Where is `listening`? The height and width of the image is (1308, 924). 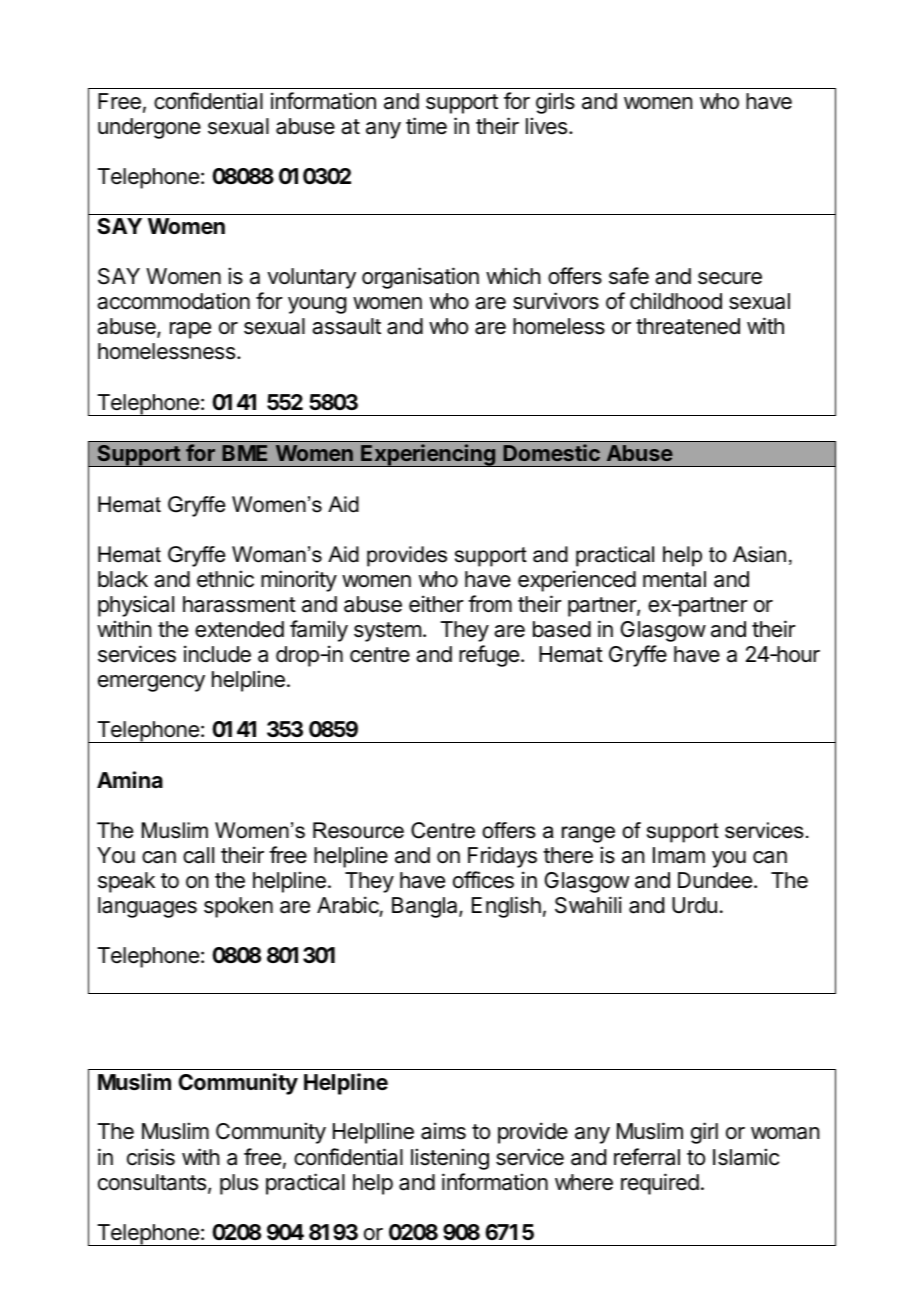 listening is located at coordinates (450, 1159).
